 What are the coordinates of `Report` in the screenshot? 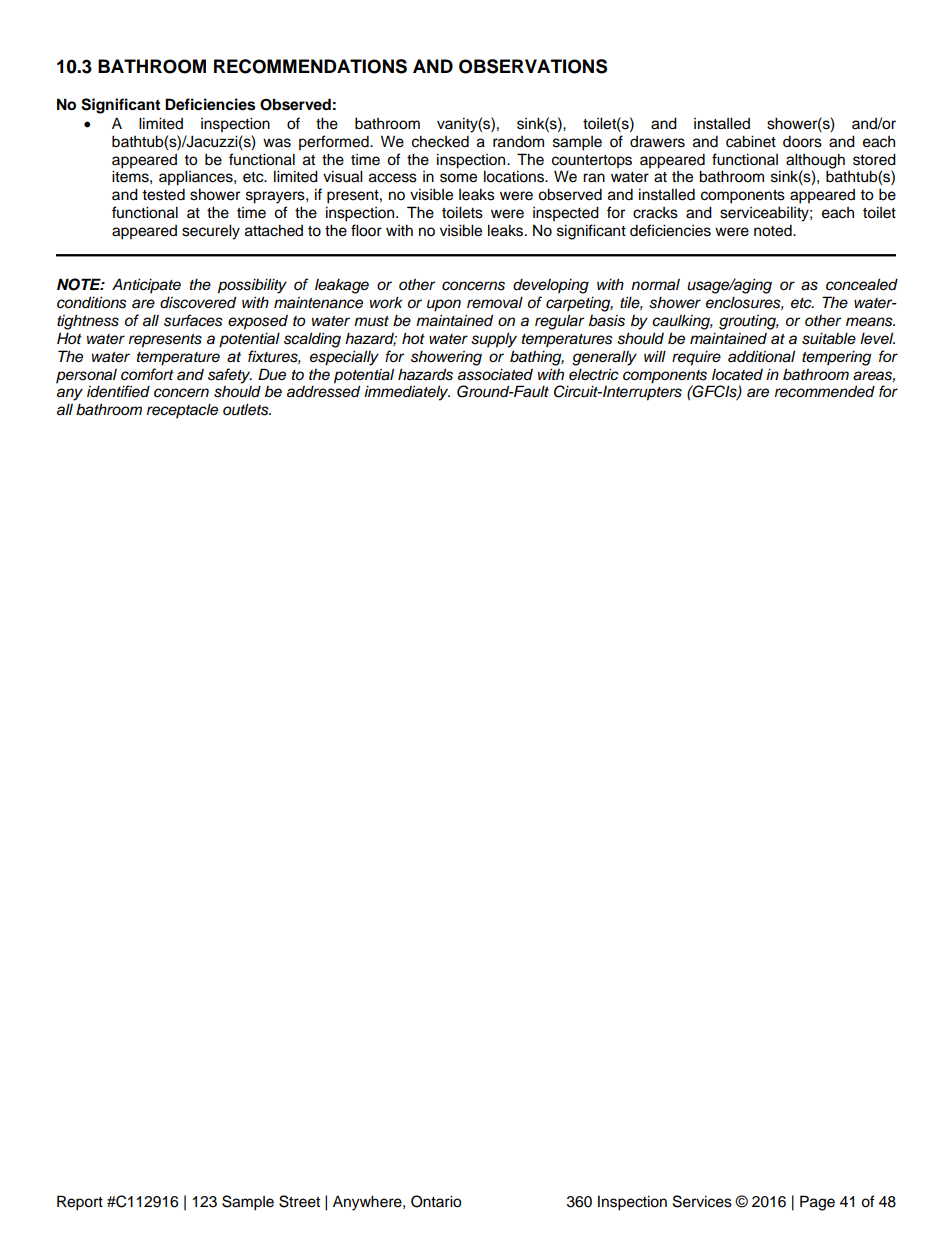 It's located at (80, 1203).
